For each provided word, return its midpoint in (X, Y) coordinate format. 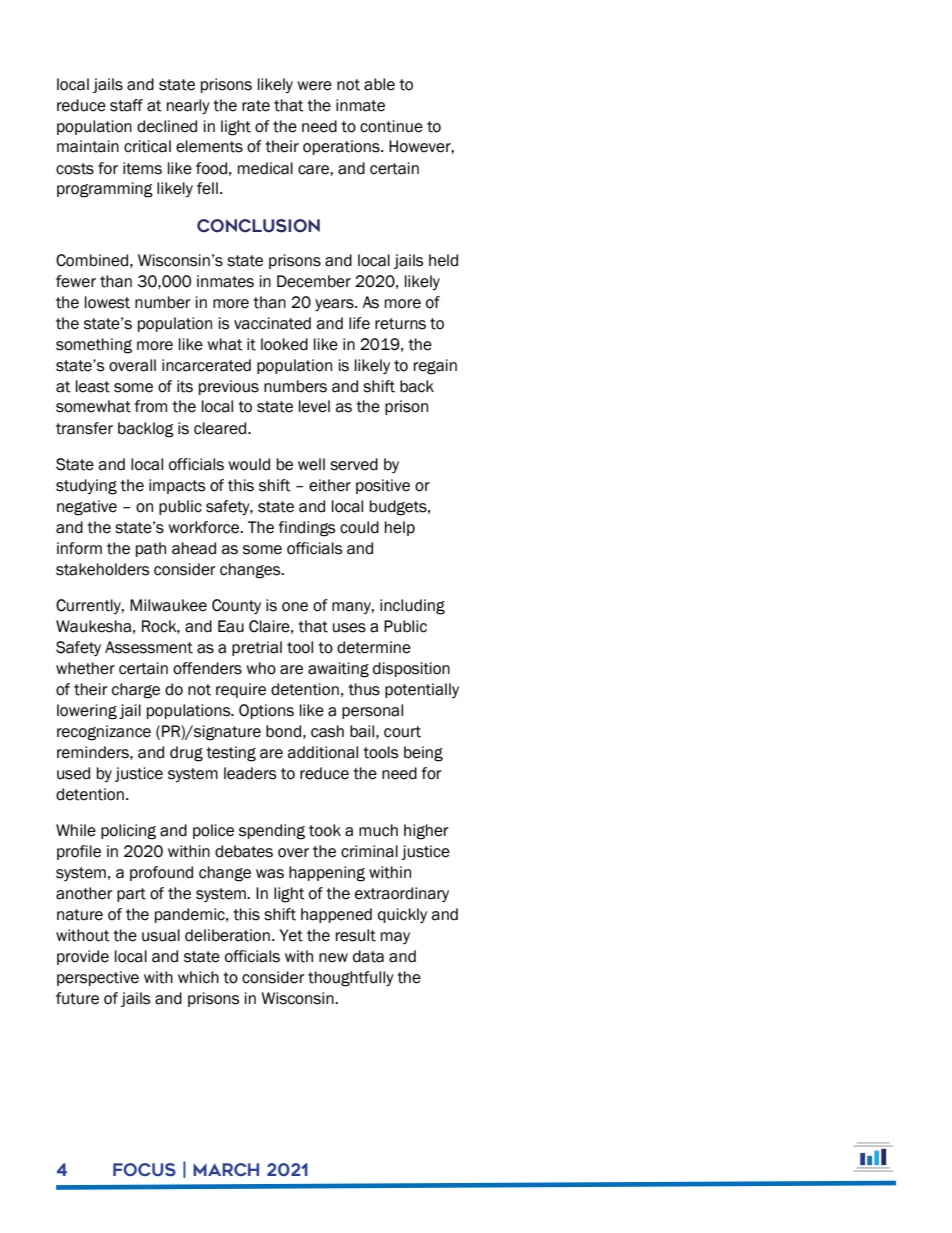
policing (128, 832)
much (378, 830)
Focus (144, 1170)
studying (86, 487)
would (249, 464)
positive (383, 486)
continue (391, 126)
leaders (250, 773)
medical (265, 168)
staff (126, 105)
